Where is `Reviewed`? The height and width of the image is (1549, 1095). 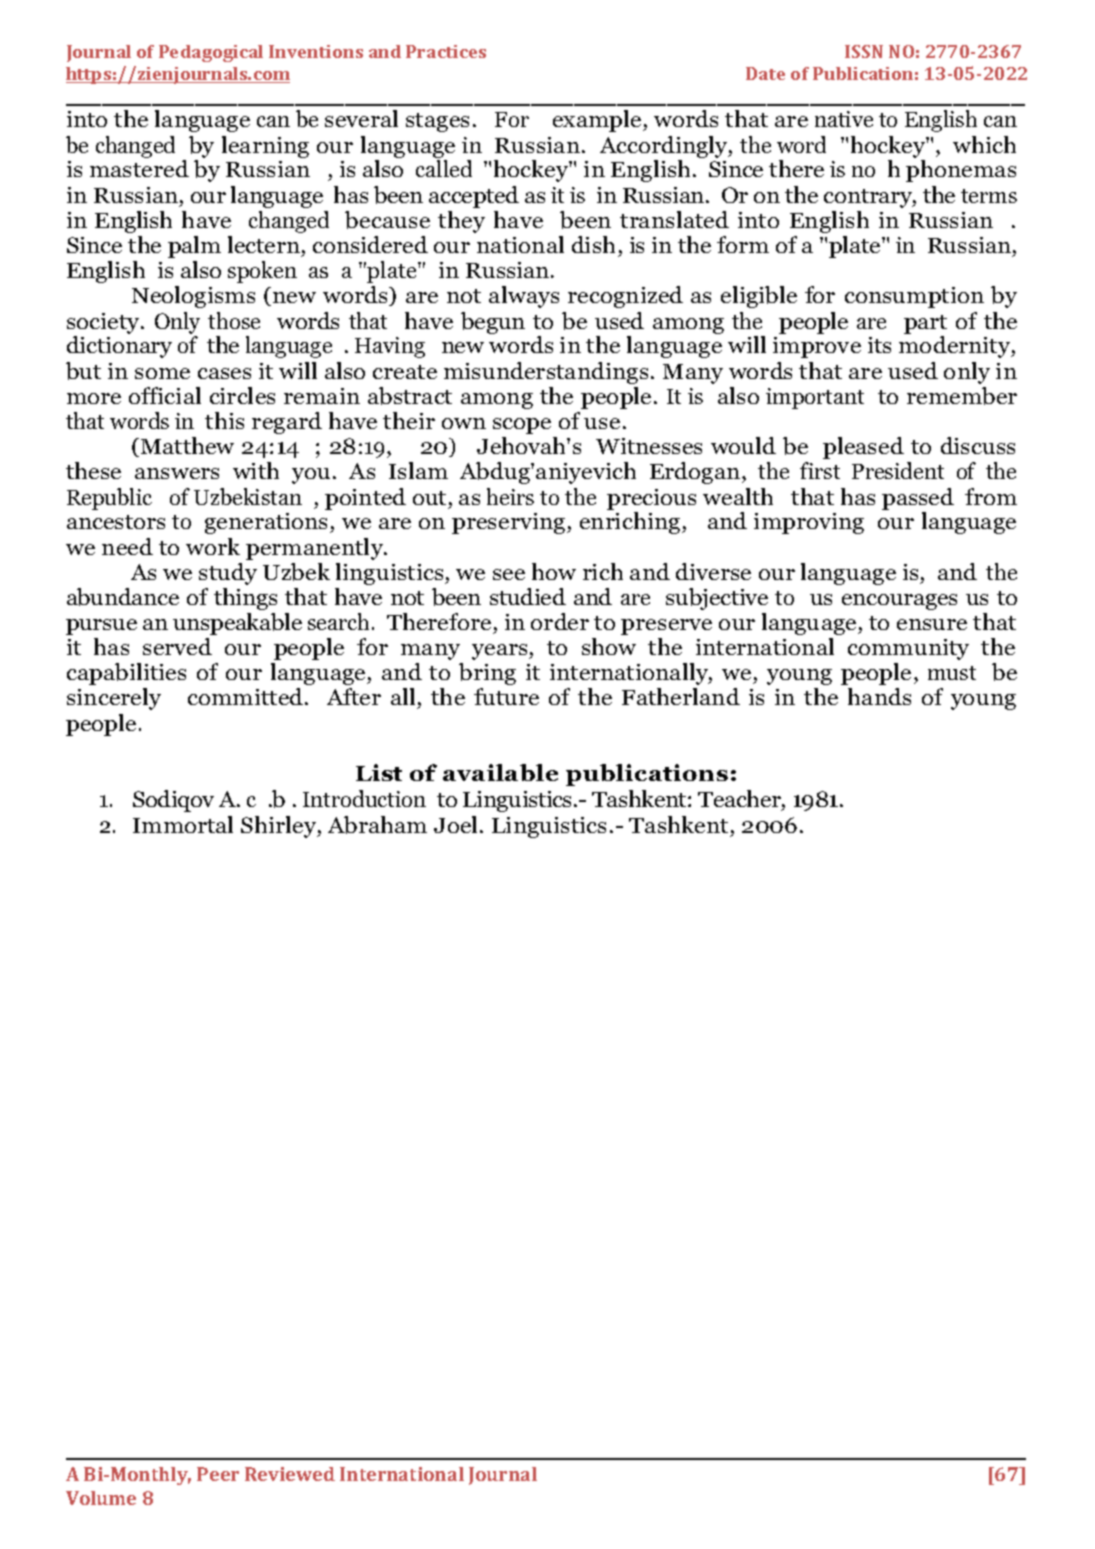
Reviewed is located at coordinates (290, 1474).
